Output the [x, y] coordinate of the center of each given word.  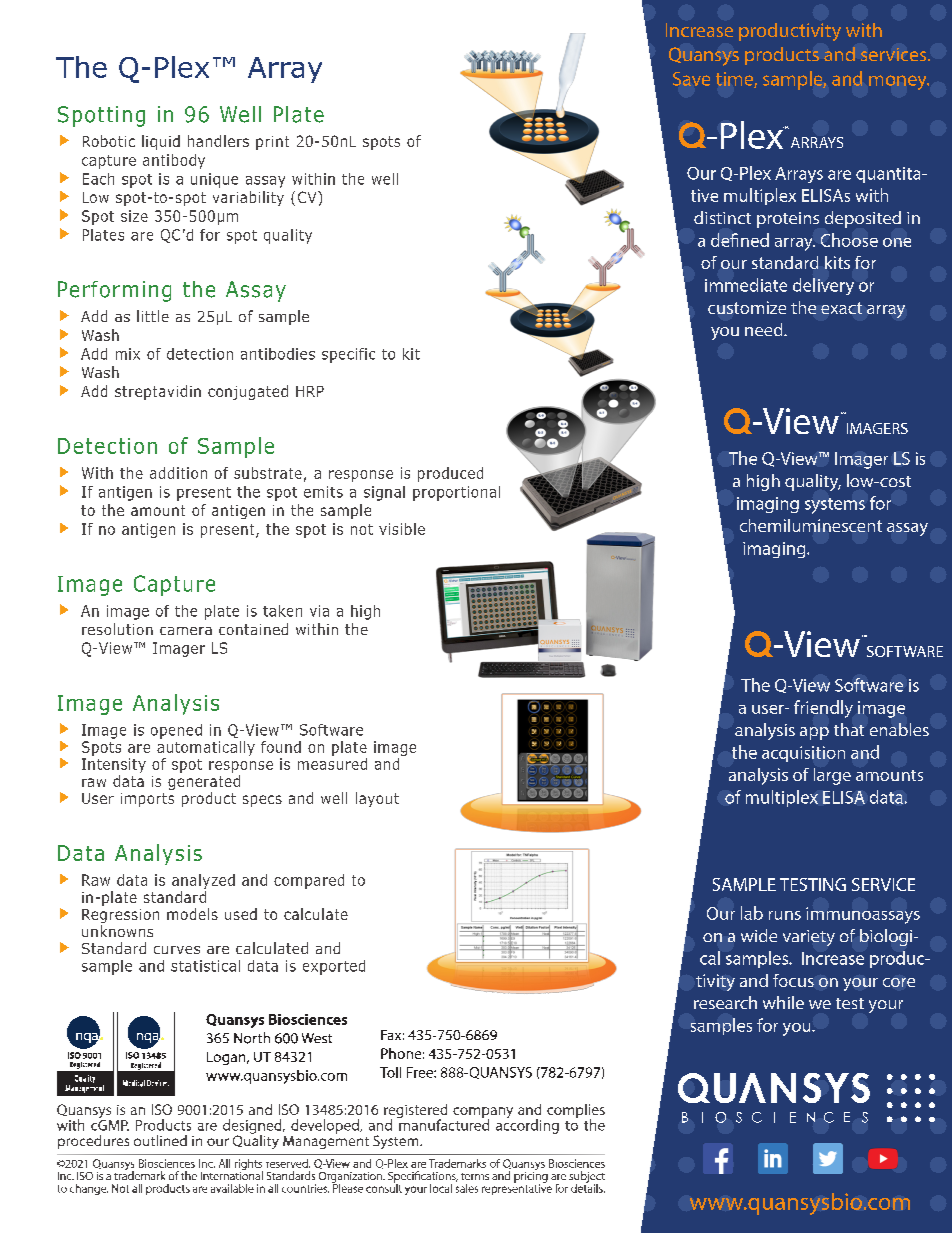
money [899, 82]
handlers [218, 141]
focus [793, 980]
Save [691, 79]
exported [334, 967]
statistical [205, 966]
